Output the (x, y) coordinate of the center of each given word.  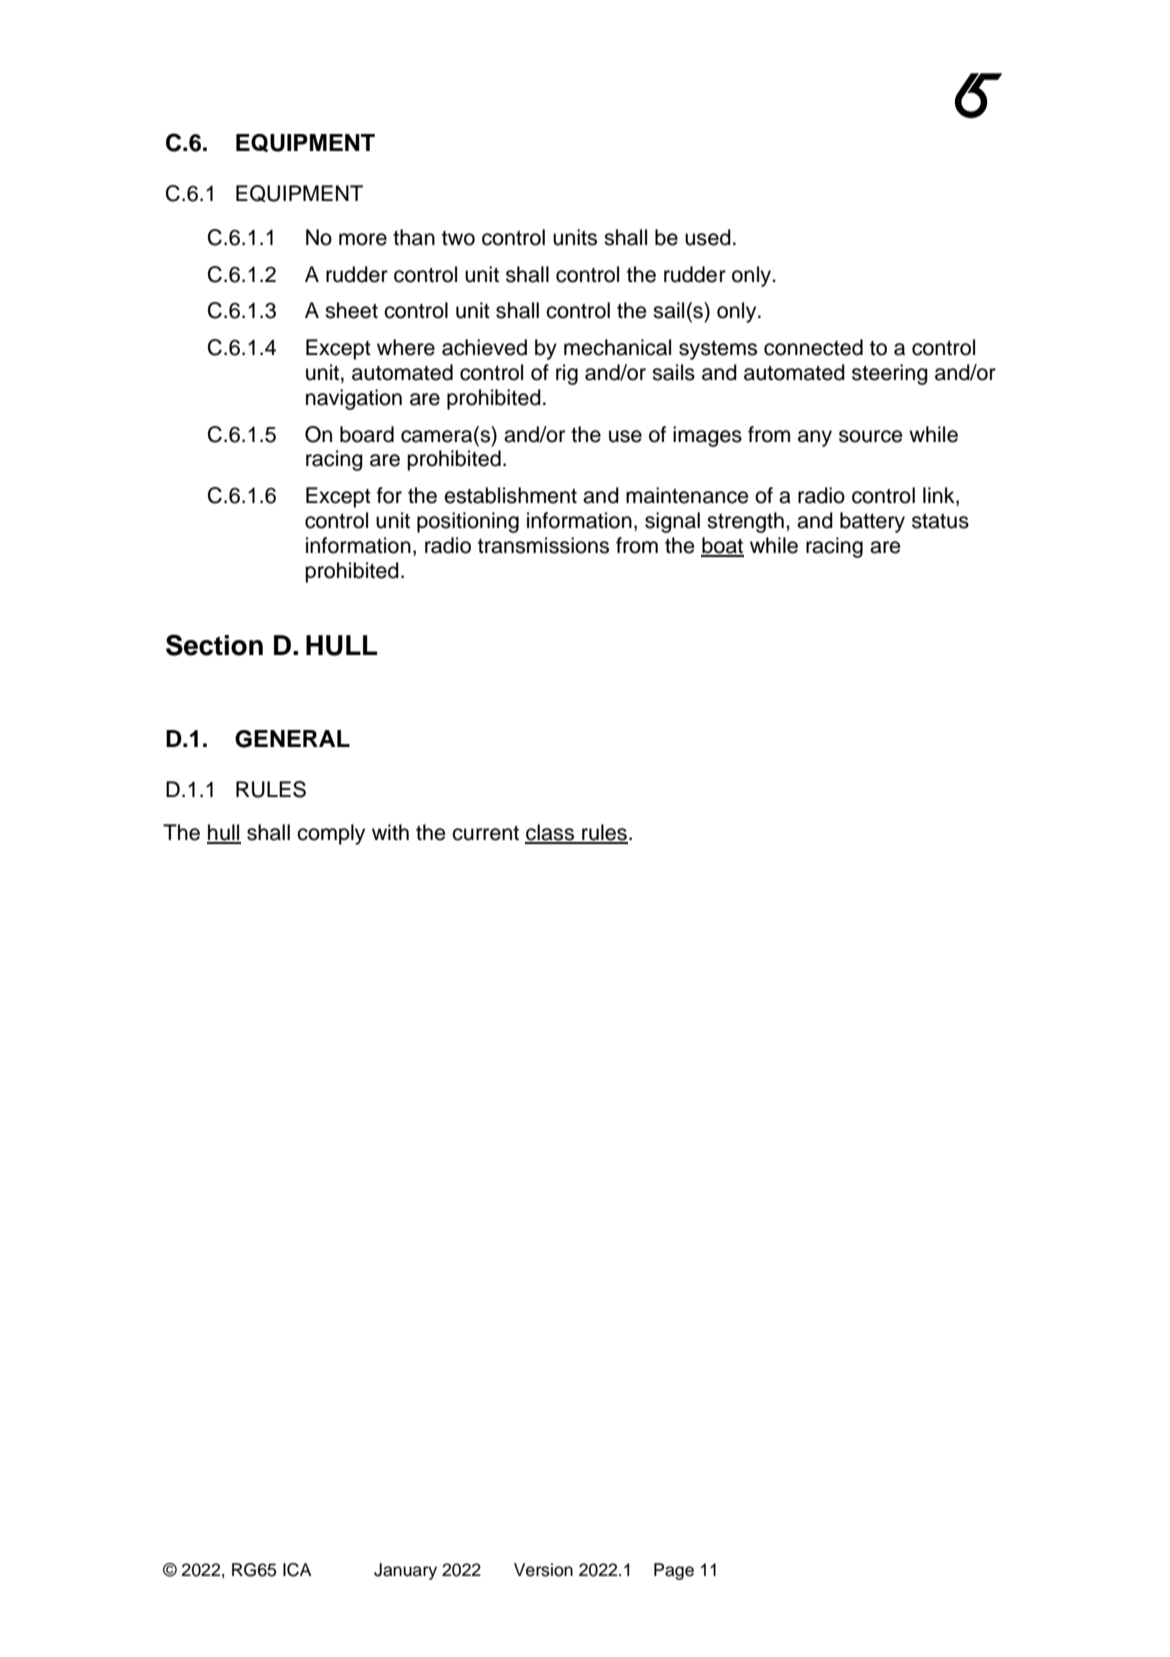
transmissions (543, 545)
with (390, 832)
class (551, 833)
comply (331, 834)
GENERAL (292, 739)
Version (543, 1570)
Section (214, 645)
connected (813, 347)
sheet (351, 310)
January (405, 1571)
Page (674, 1571)
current (485, 833)
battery (872, 522)
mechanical (617, 347)
